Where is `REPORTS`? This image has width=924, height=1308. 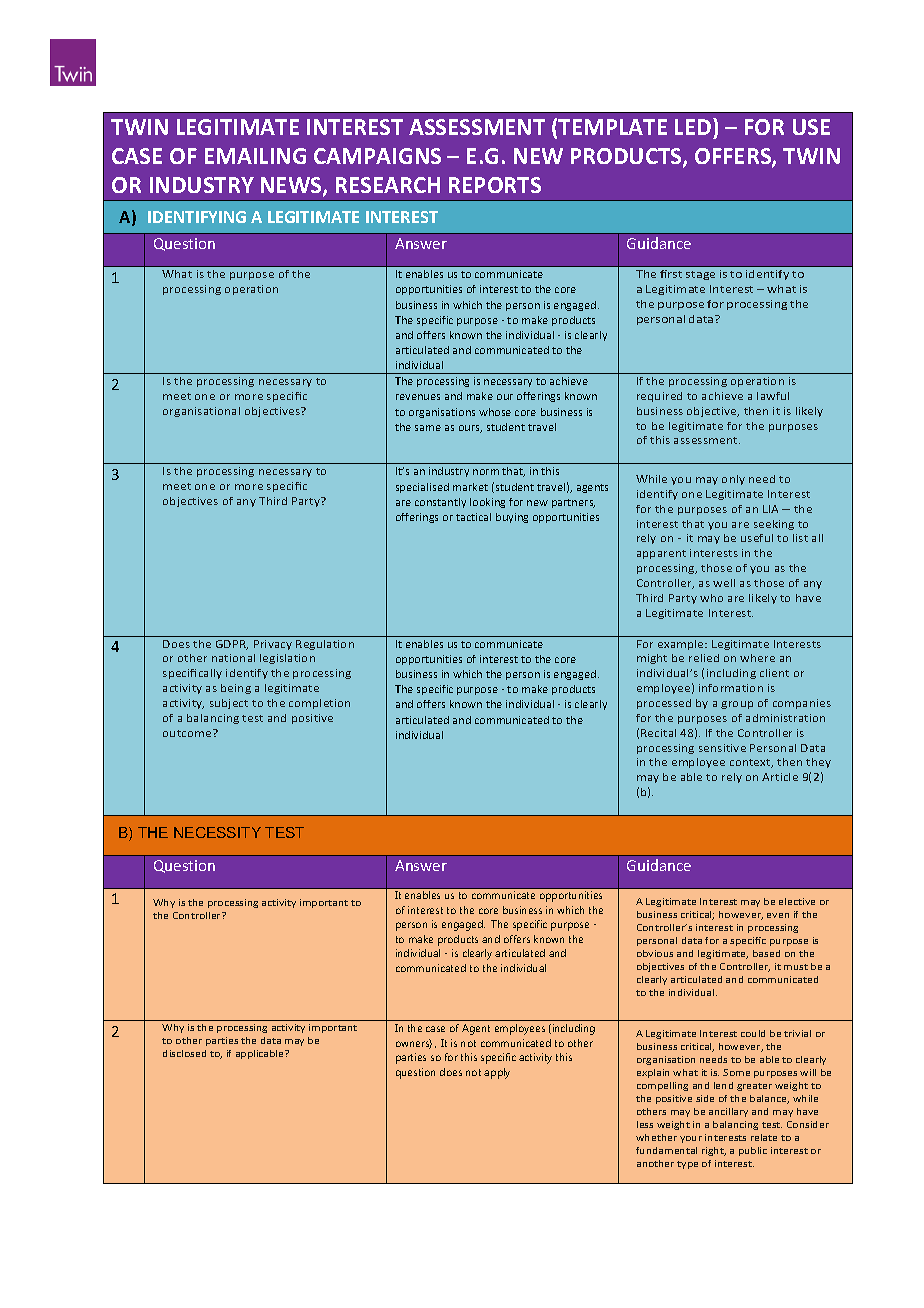
REPORTS is located at coordinates (495, 185).
